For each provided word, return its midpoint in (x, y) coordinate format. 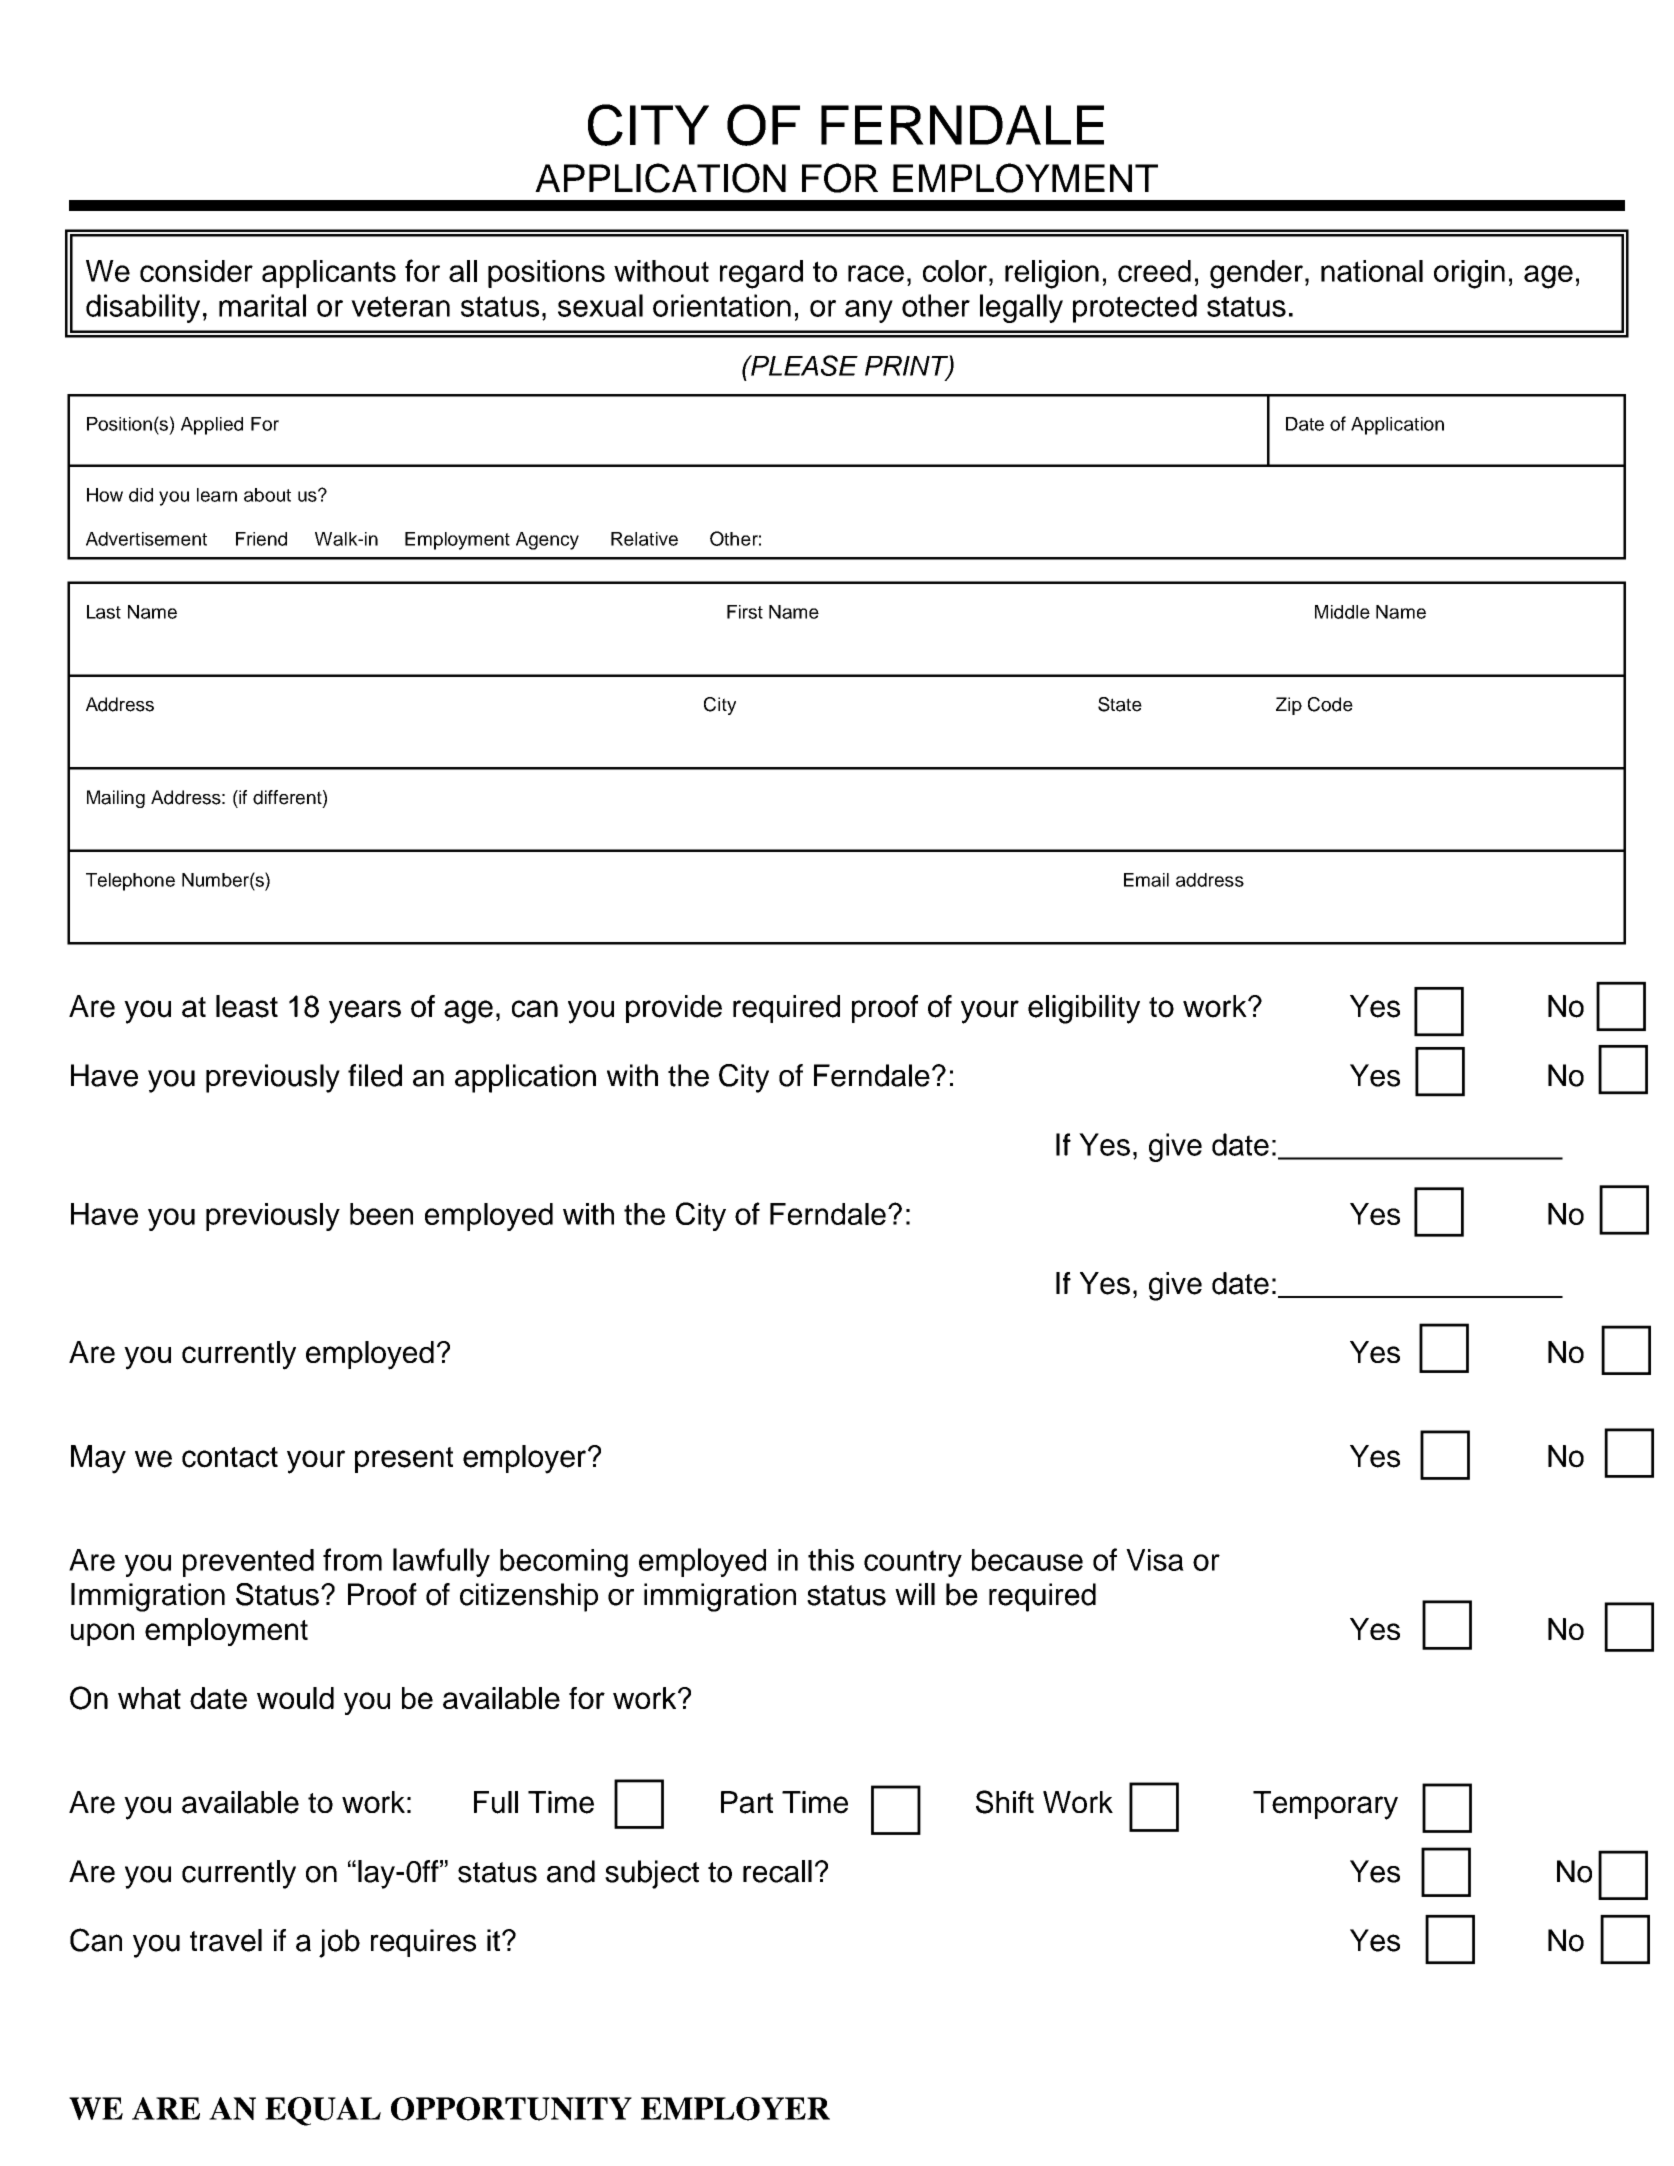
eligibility (1084, 1009)
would (295, 1698)
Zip (1289, 706)
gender (1256, 274)
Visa (1155, 1560)
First (745, 612)
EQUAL (323, 2111)
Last (104, 612)
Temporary (1325, 1805)
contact (230, 1457)
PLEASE (803, 365)
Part (747, 1802)
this (831, 1560)
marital (262, 305)
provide (674, 1009)
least (247, 1006)
